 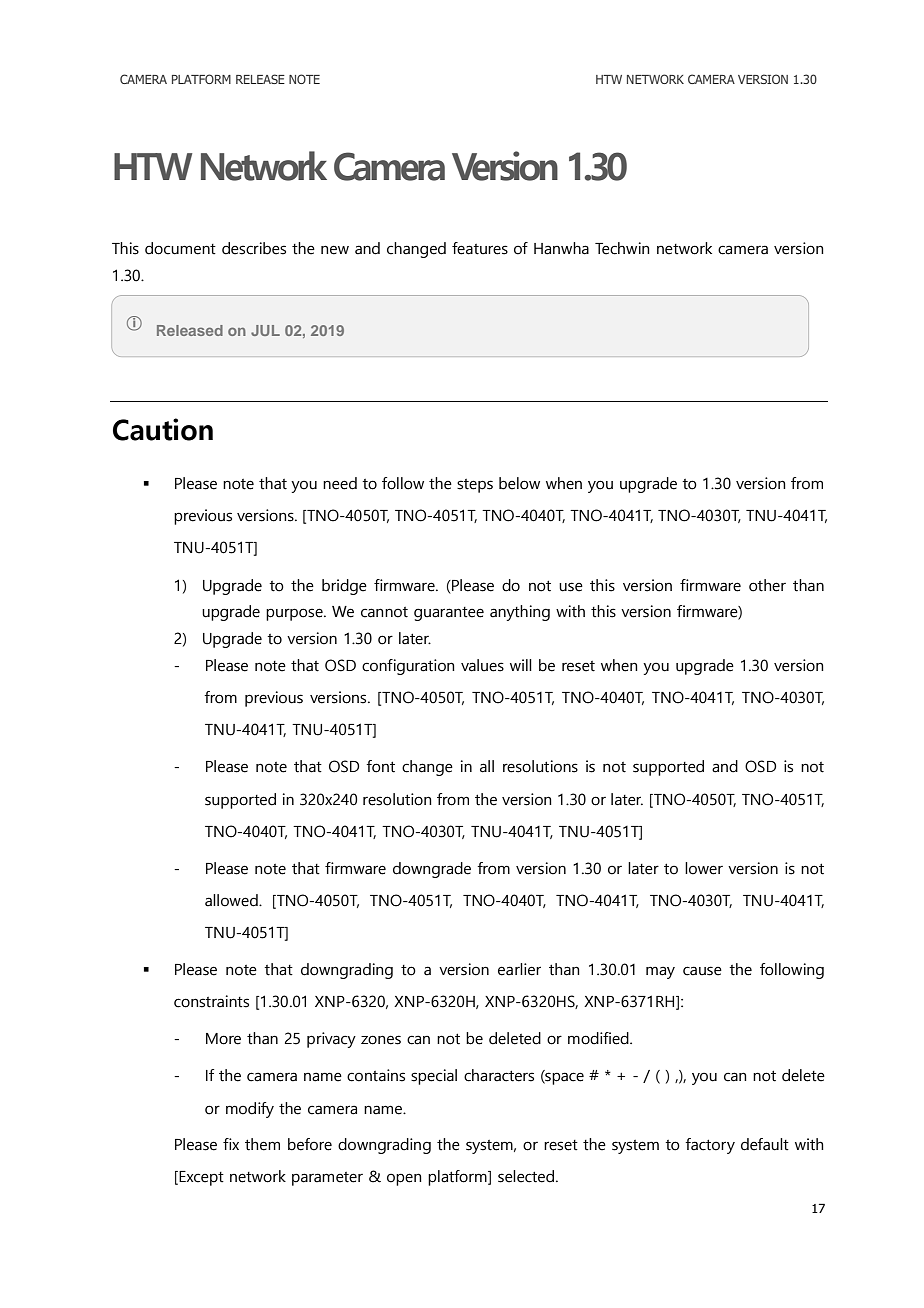 I want to click on features, so click(x=480, y=248).
